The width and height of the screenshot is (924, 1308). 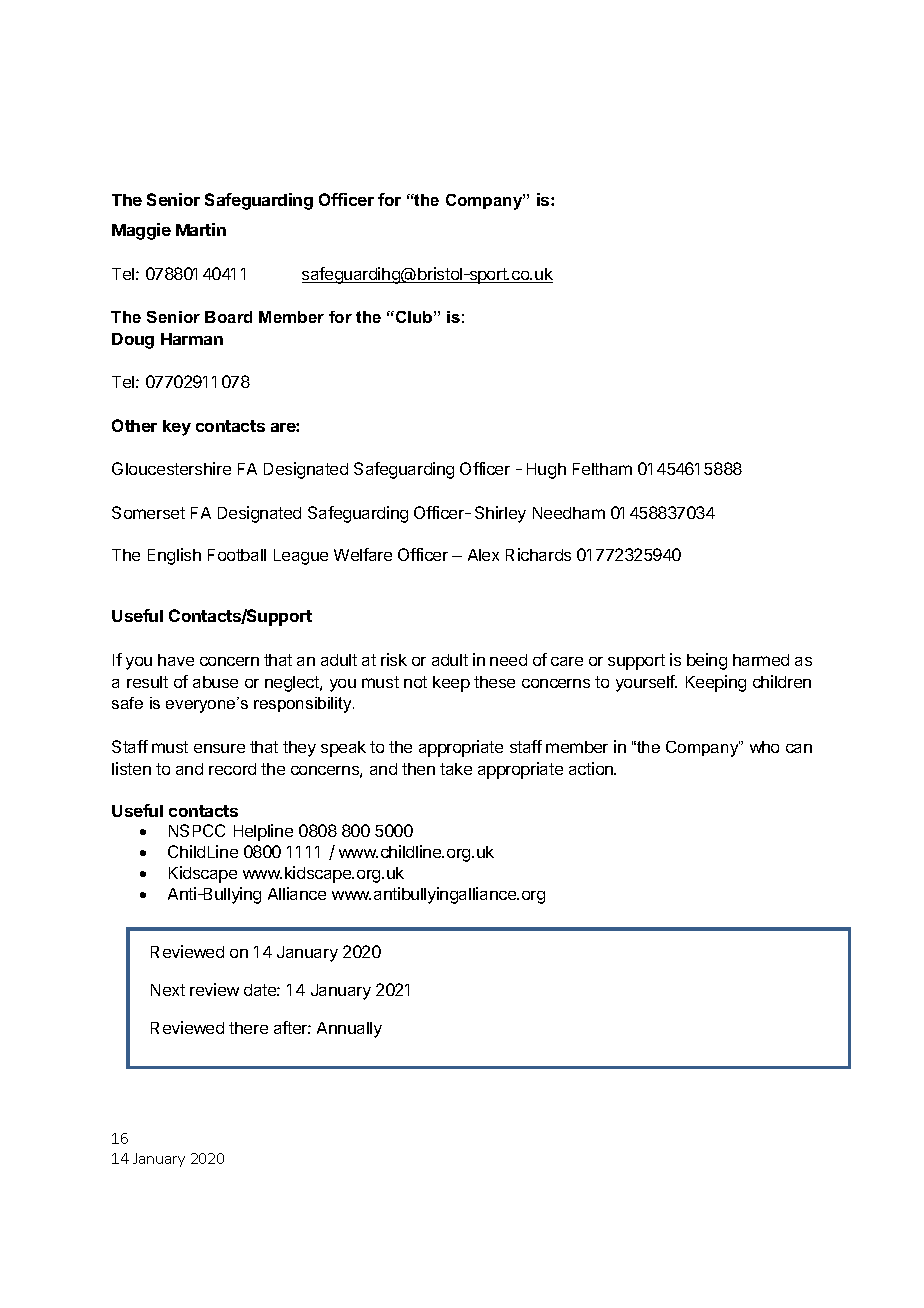 I want to click on ensure, so click(x=219, y=748).
